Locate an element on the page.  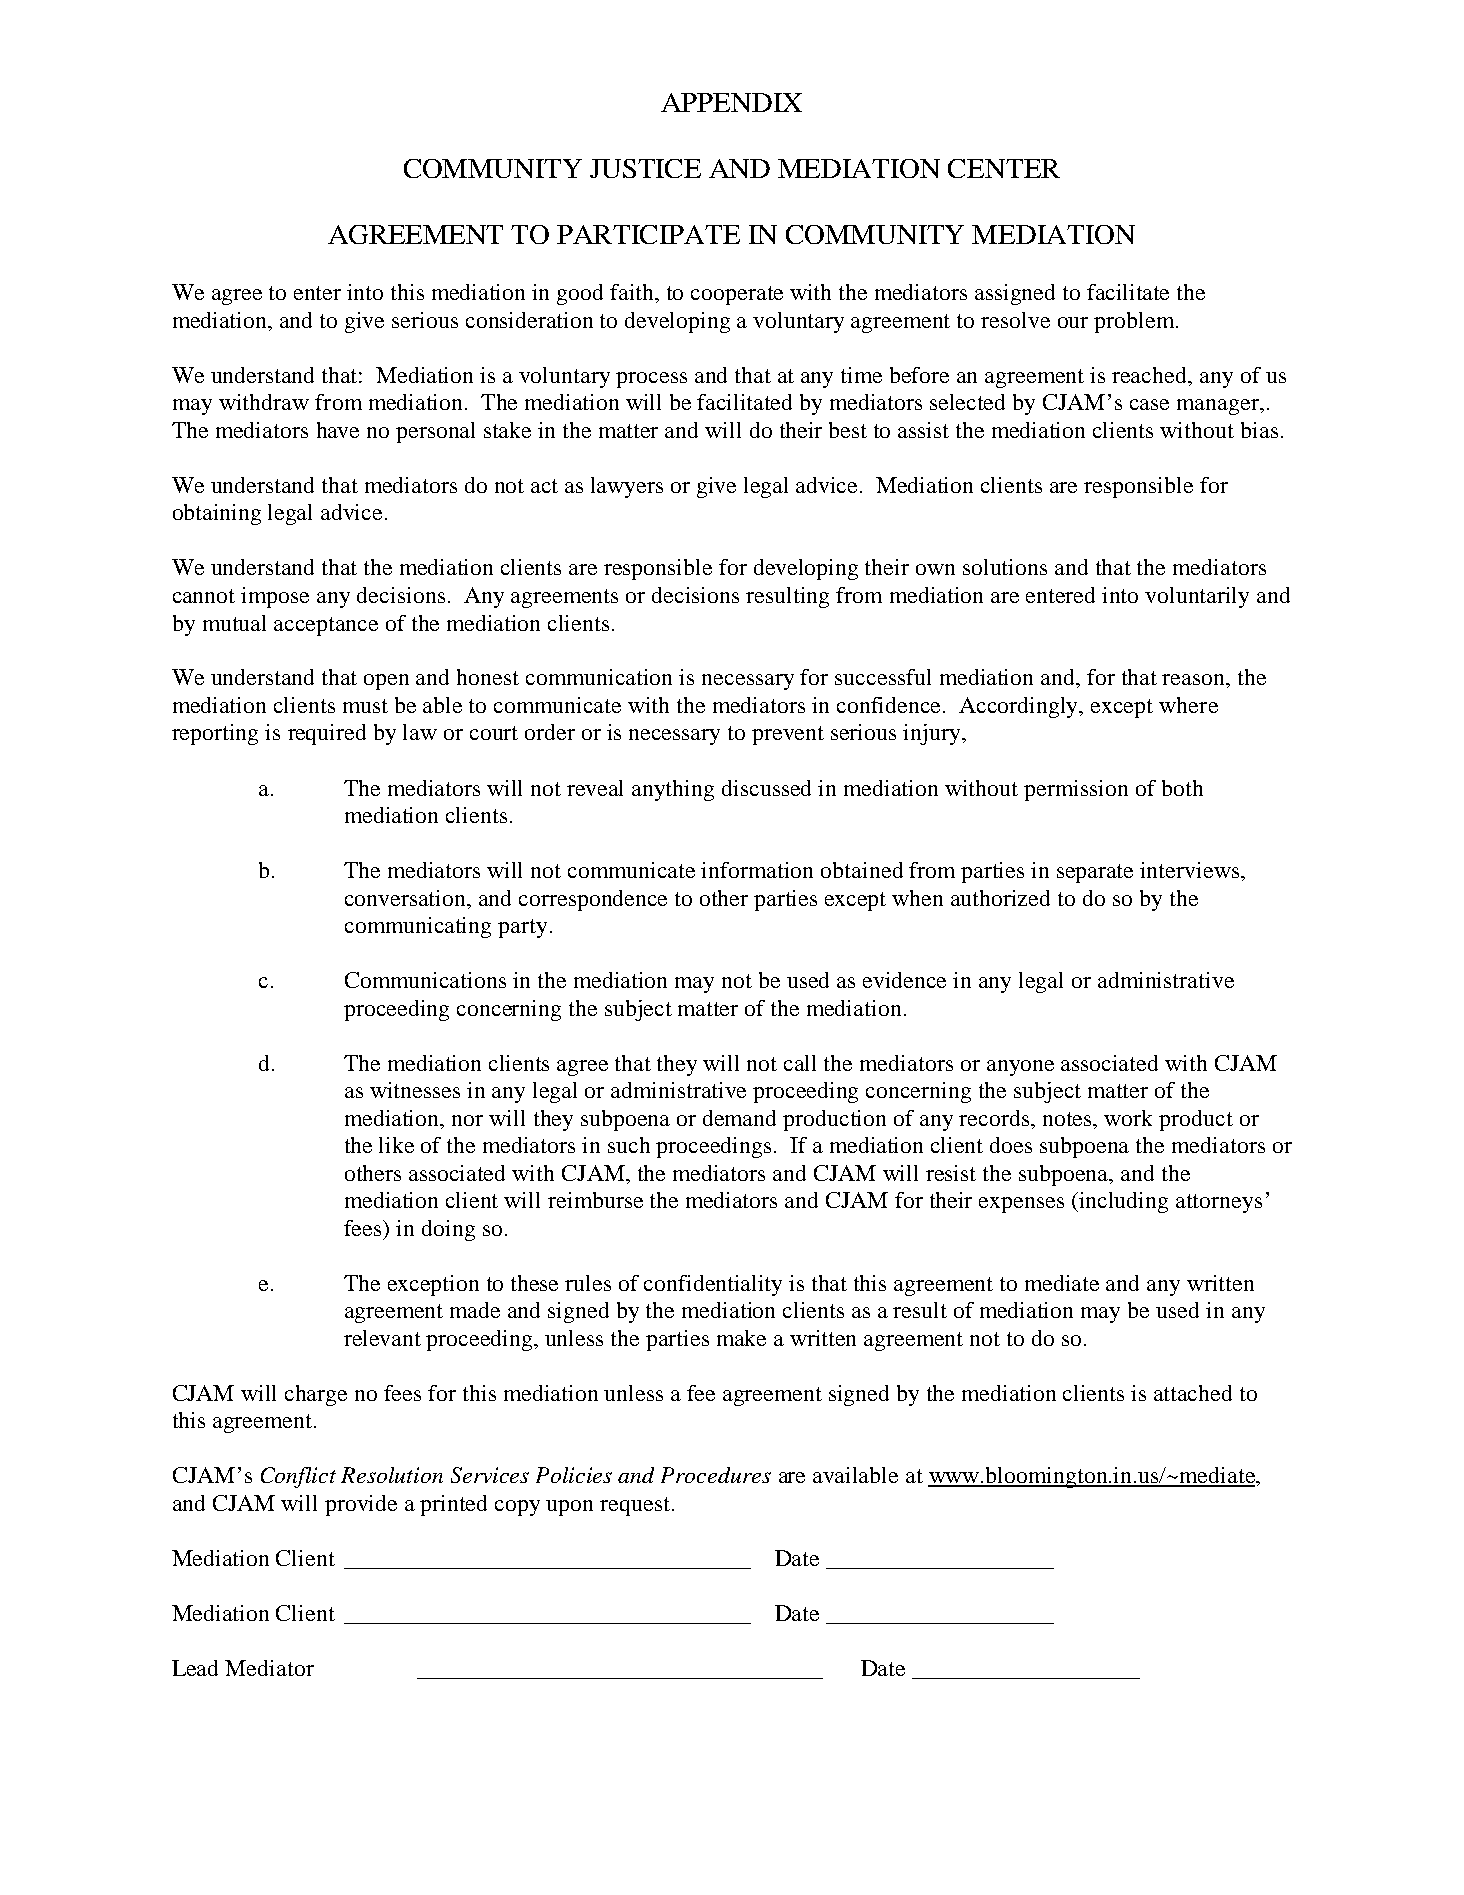
consideration is located at coordinates (529, 320).
